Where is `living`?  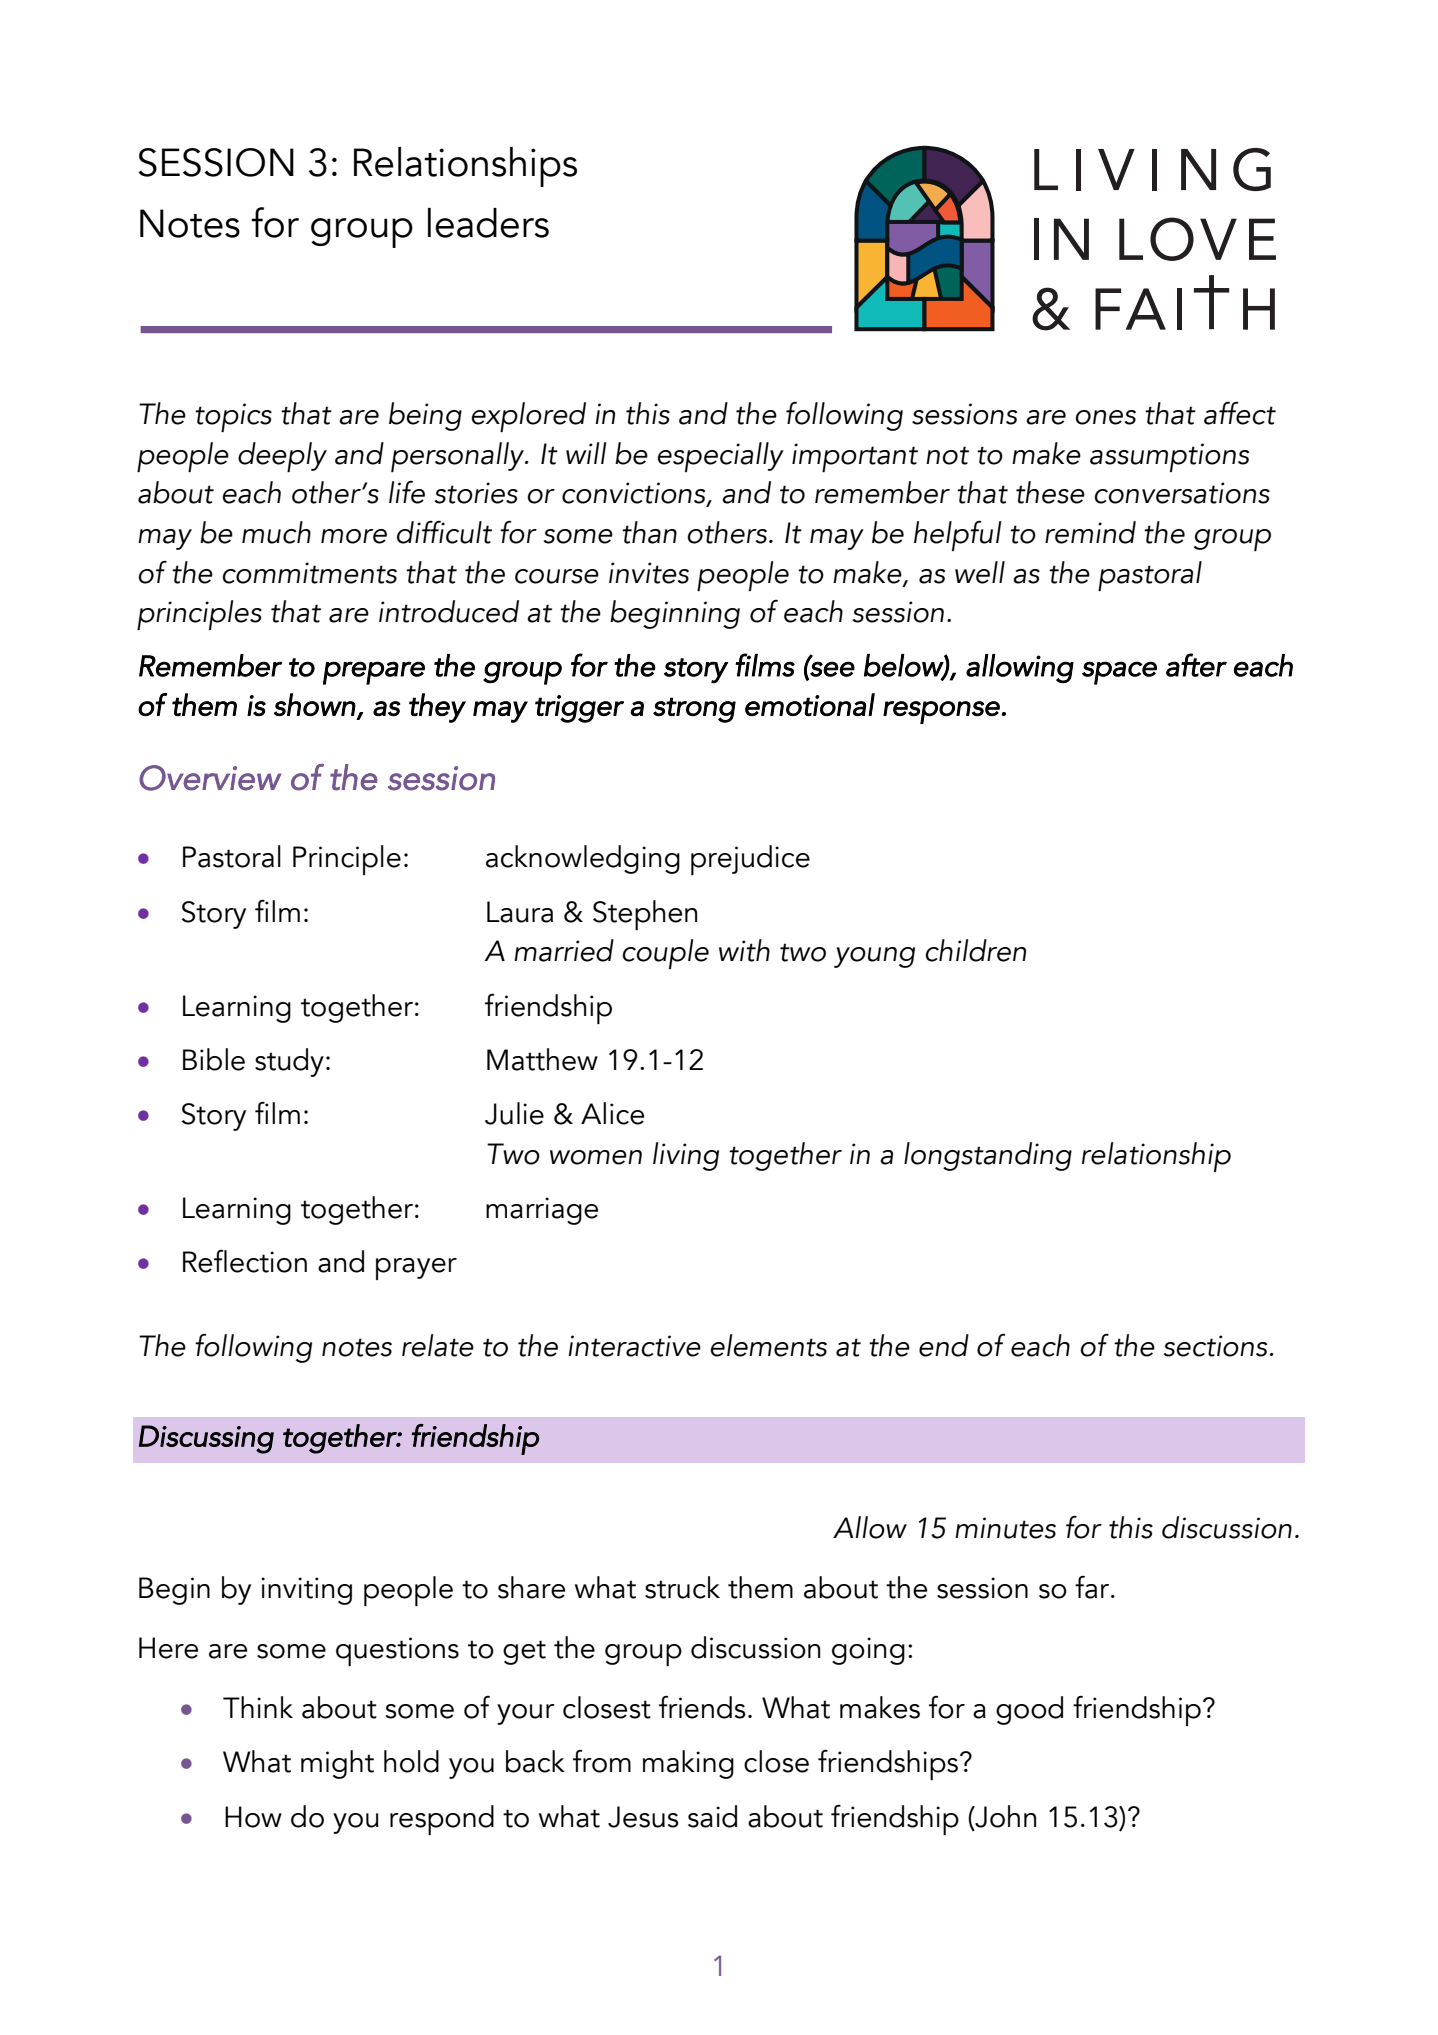 living is located at coordinates (686, 1156).
